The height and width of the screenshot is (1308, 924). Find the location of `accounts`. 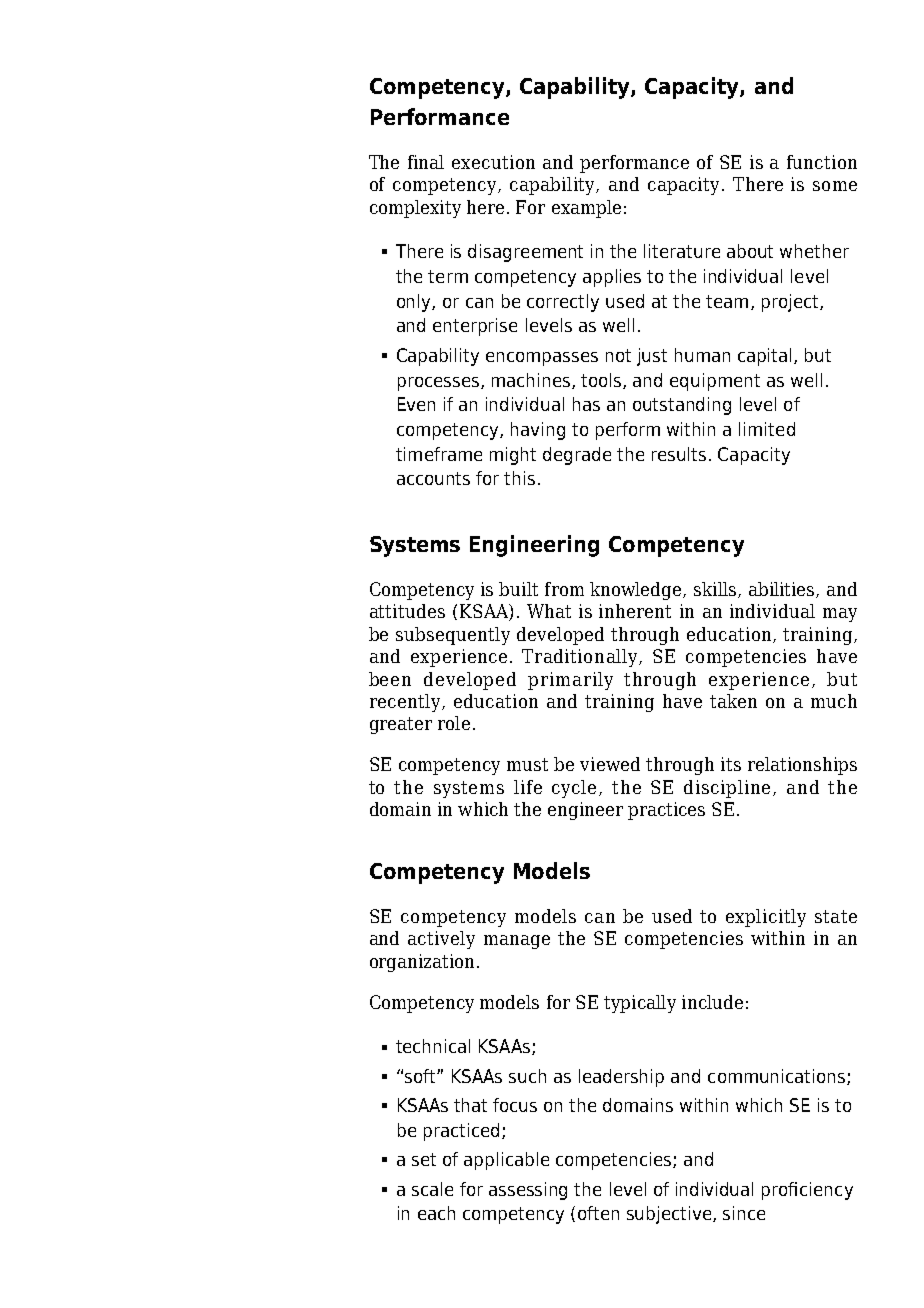

accounts is located at coordinates (433, 478).
